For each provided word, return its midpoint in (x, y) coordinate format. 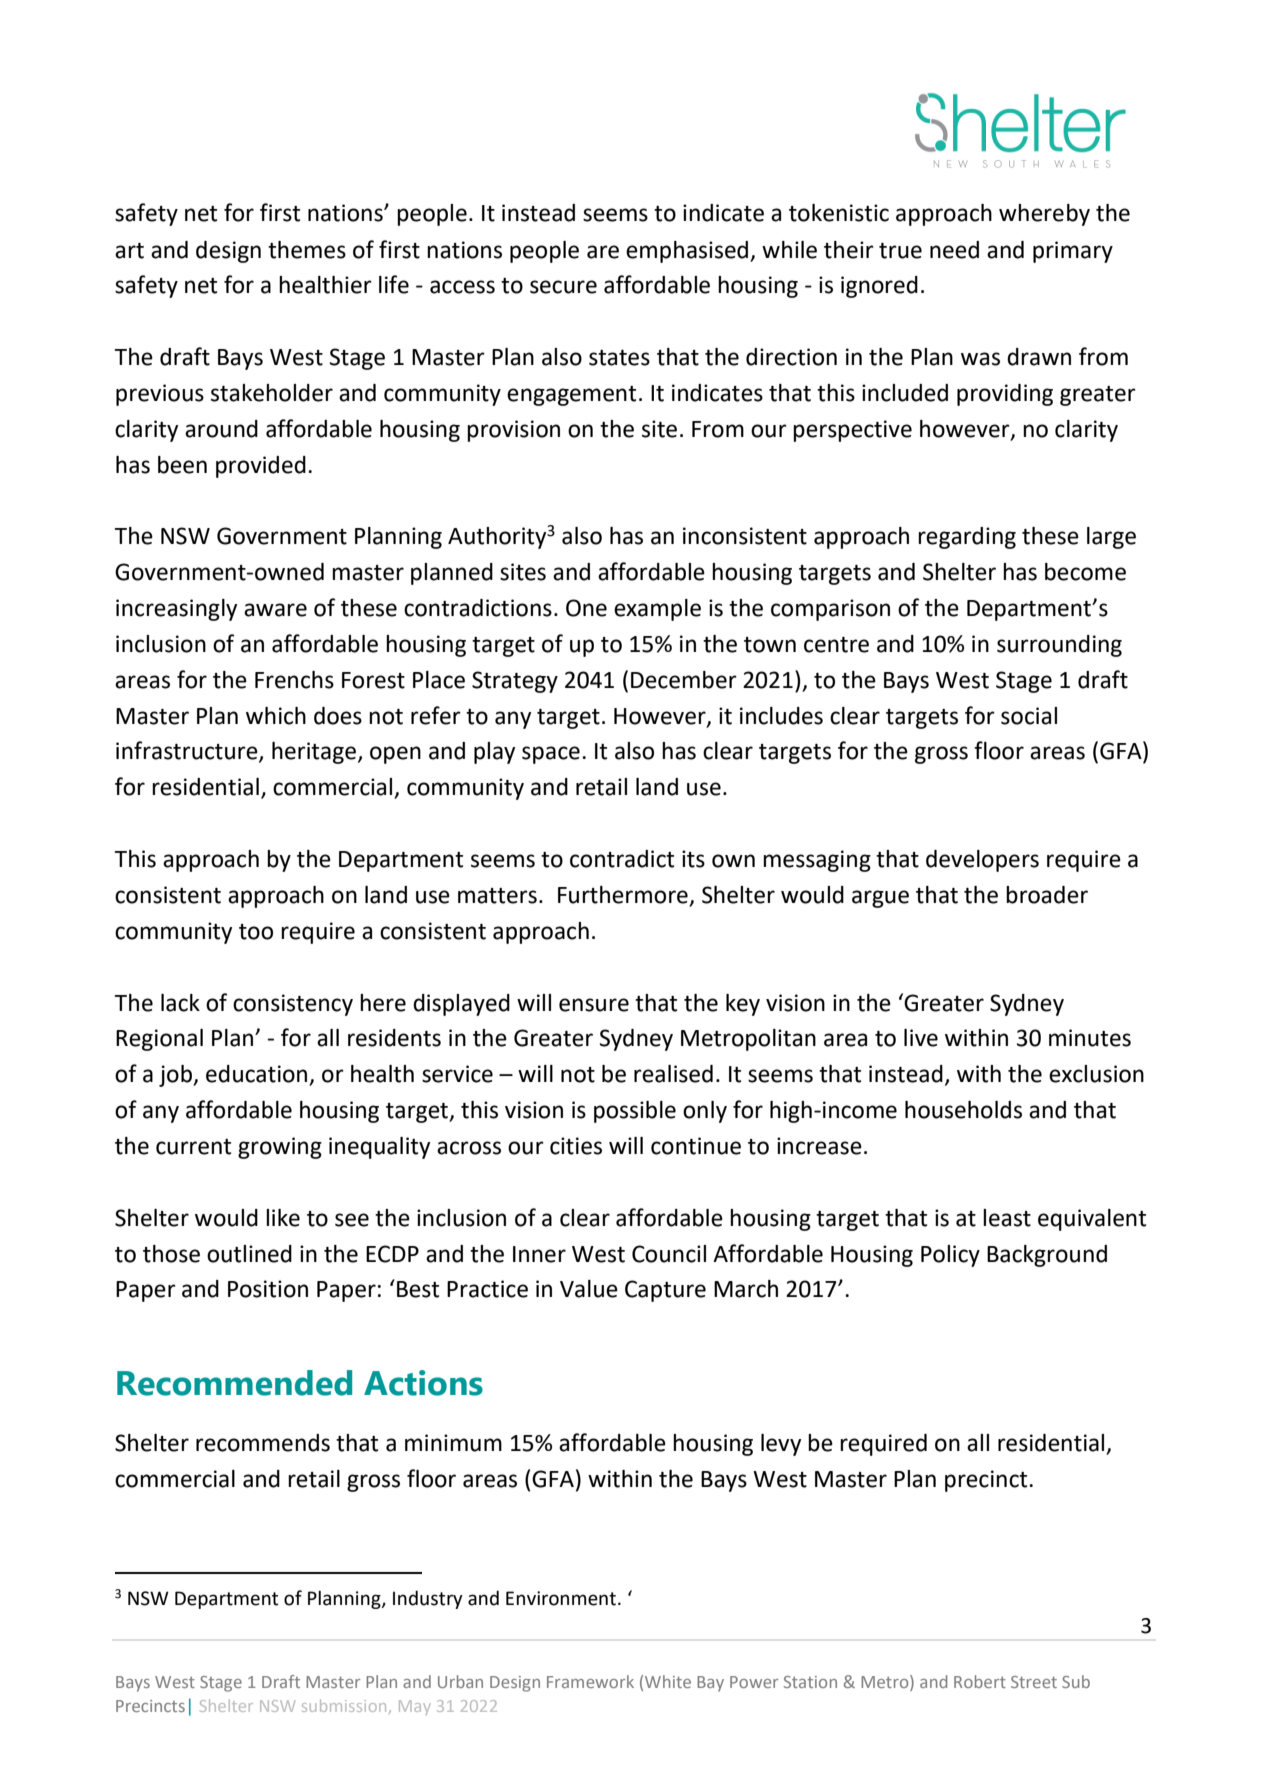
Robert (980, 1681)
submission (344, 1705)
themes (307, 250)
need (954, 250)
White (668, 1681)
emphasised (688, 252)
